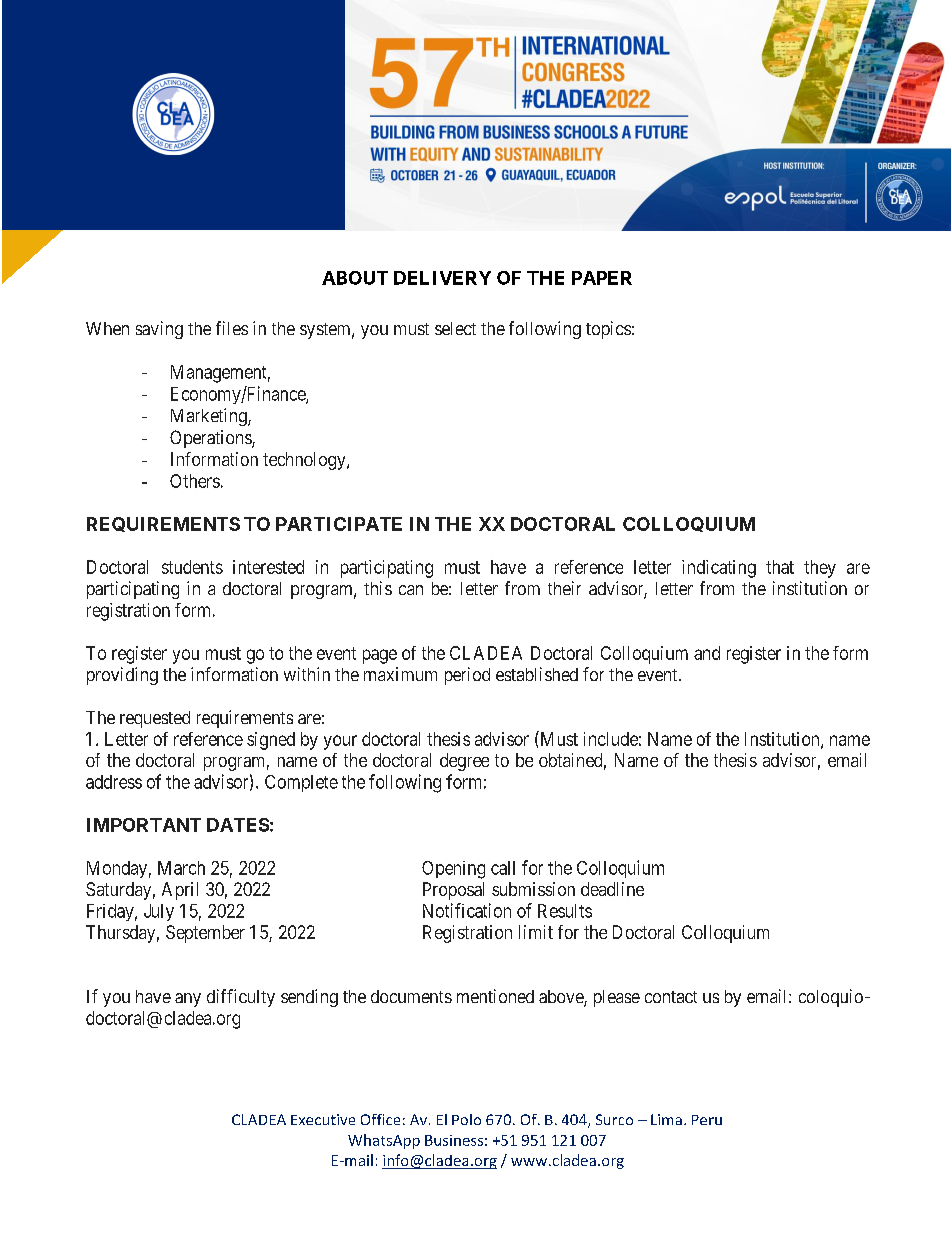 The width and height of the screenshot is (952, 1233). Describe the element at coordinates (159, 330) in the screenshot. I see `saving` at that location.
